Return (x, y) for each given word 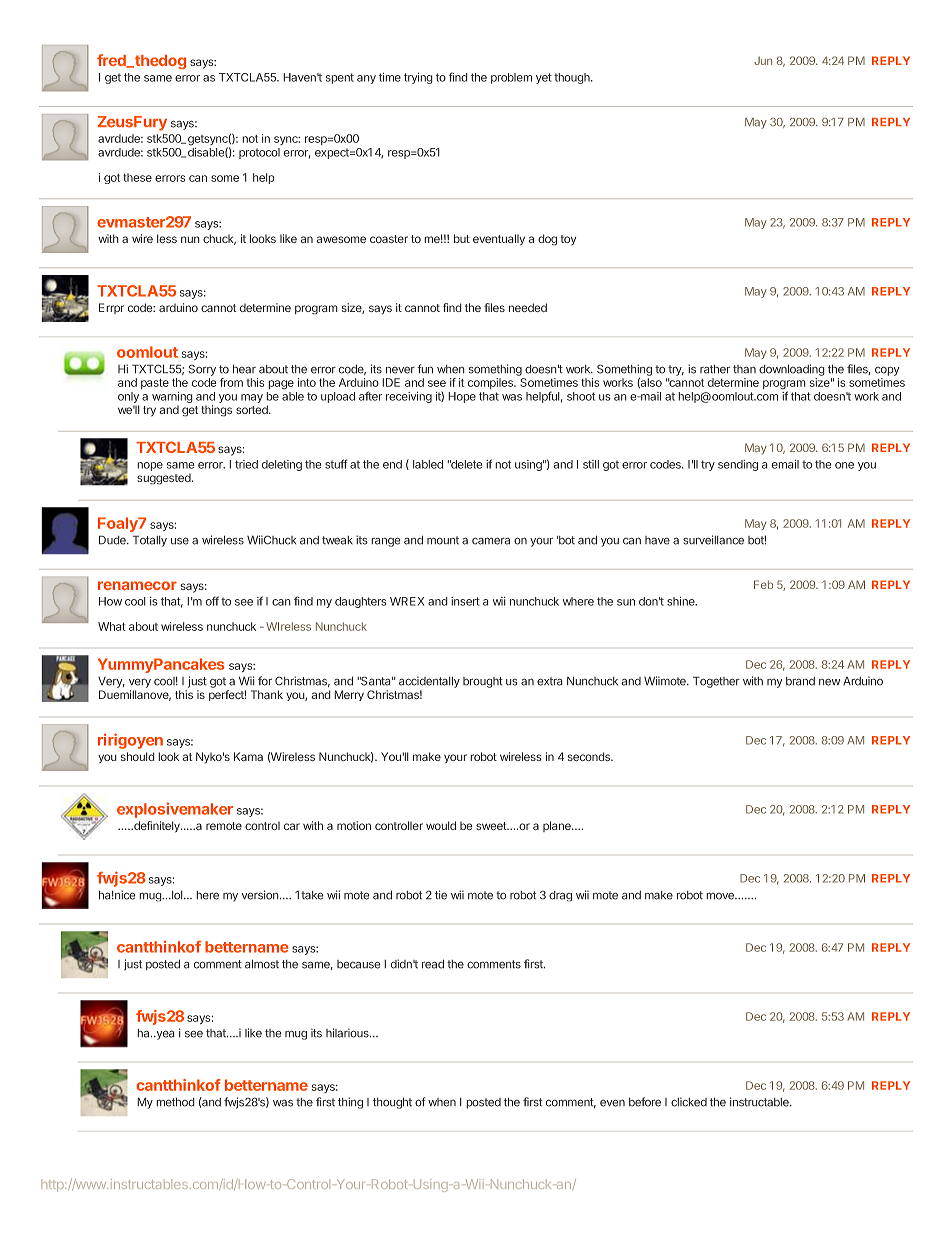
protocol (259, 153)
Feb (763, 584)
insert (465, 601)
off (212, 601)
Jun (763, 60)
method (175, 1102)
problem (511, 78)
